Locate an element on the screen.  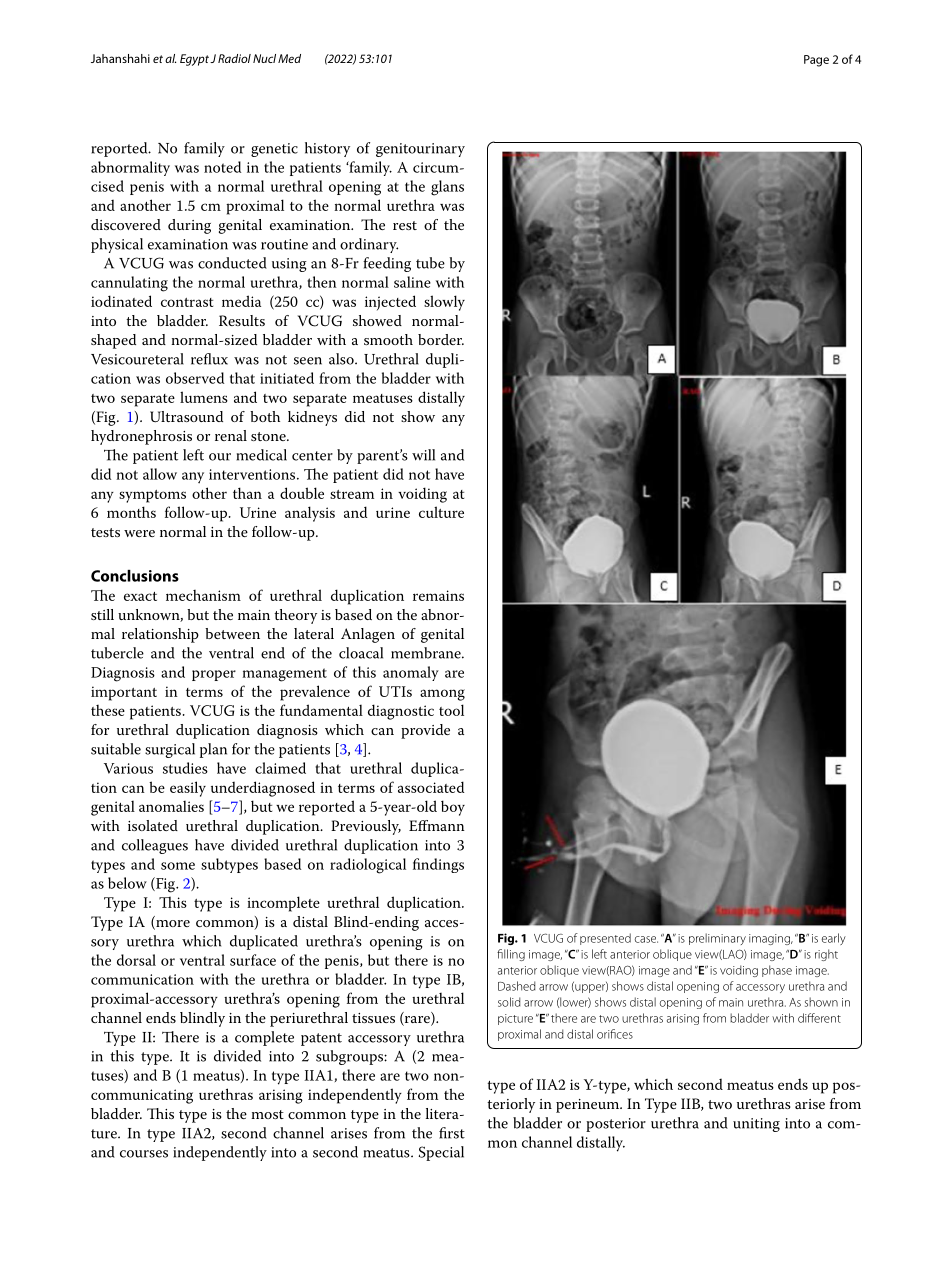
Page is located at coordinates (816, 61).
